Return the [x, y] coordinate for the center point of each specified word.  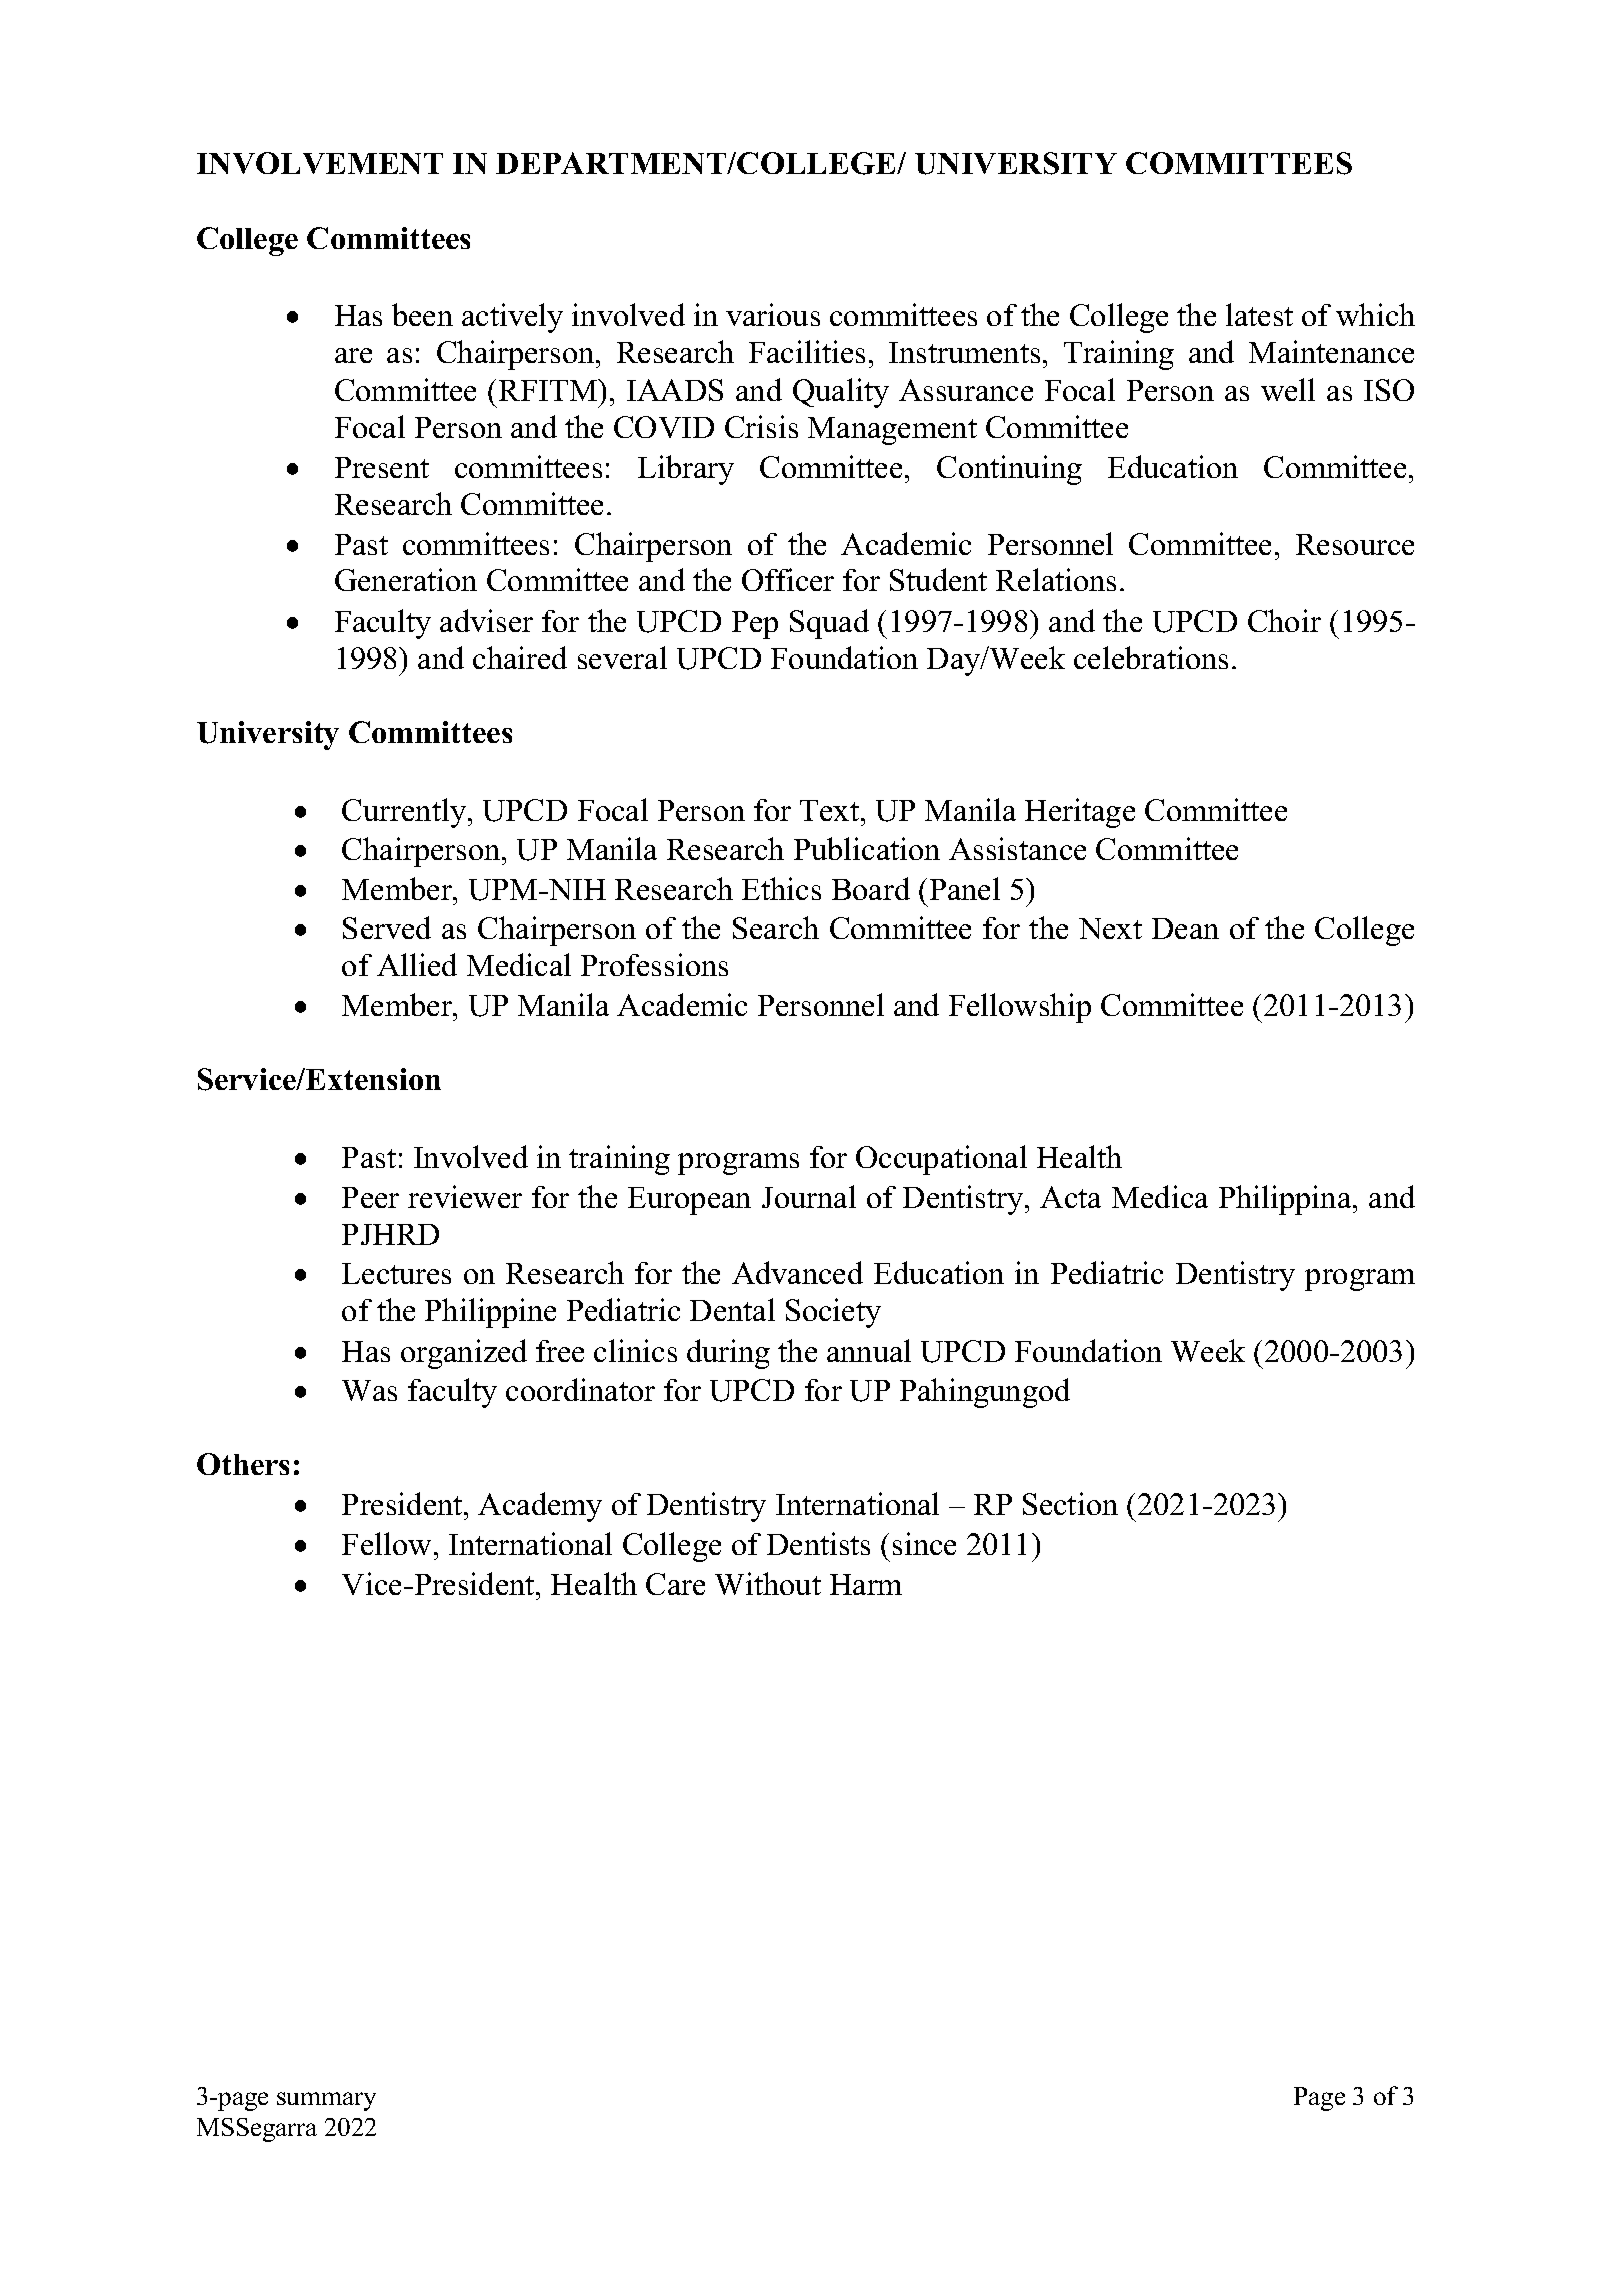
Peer [370, 1197]
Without [768, 1583]
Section [1070, 1503]
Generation [406, 579]
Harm [866, 1584]
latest [1259, 314]
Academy [540, 1507]
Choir [1284, 620]
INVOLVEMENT [320, 163]
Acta [1070, 1197]
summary [326, 2101]
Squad [829, 624]
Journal [809, 1196]
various [773, 314]
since [924, 1543]
